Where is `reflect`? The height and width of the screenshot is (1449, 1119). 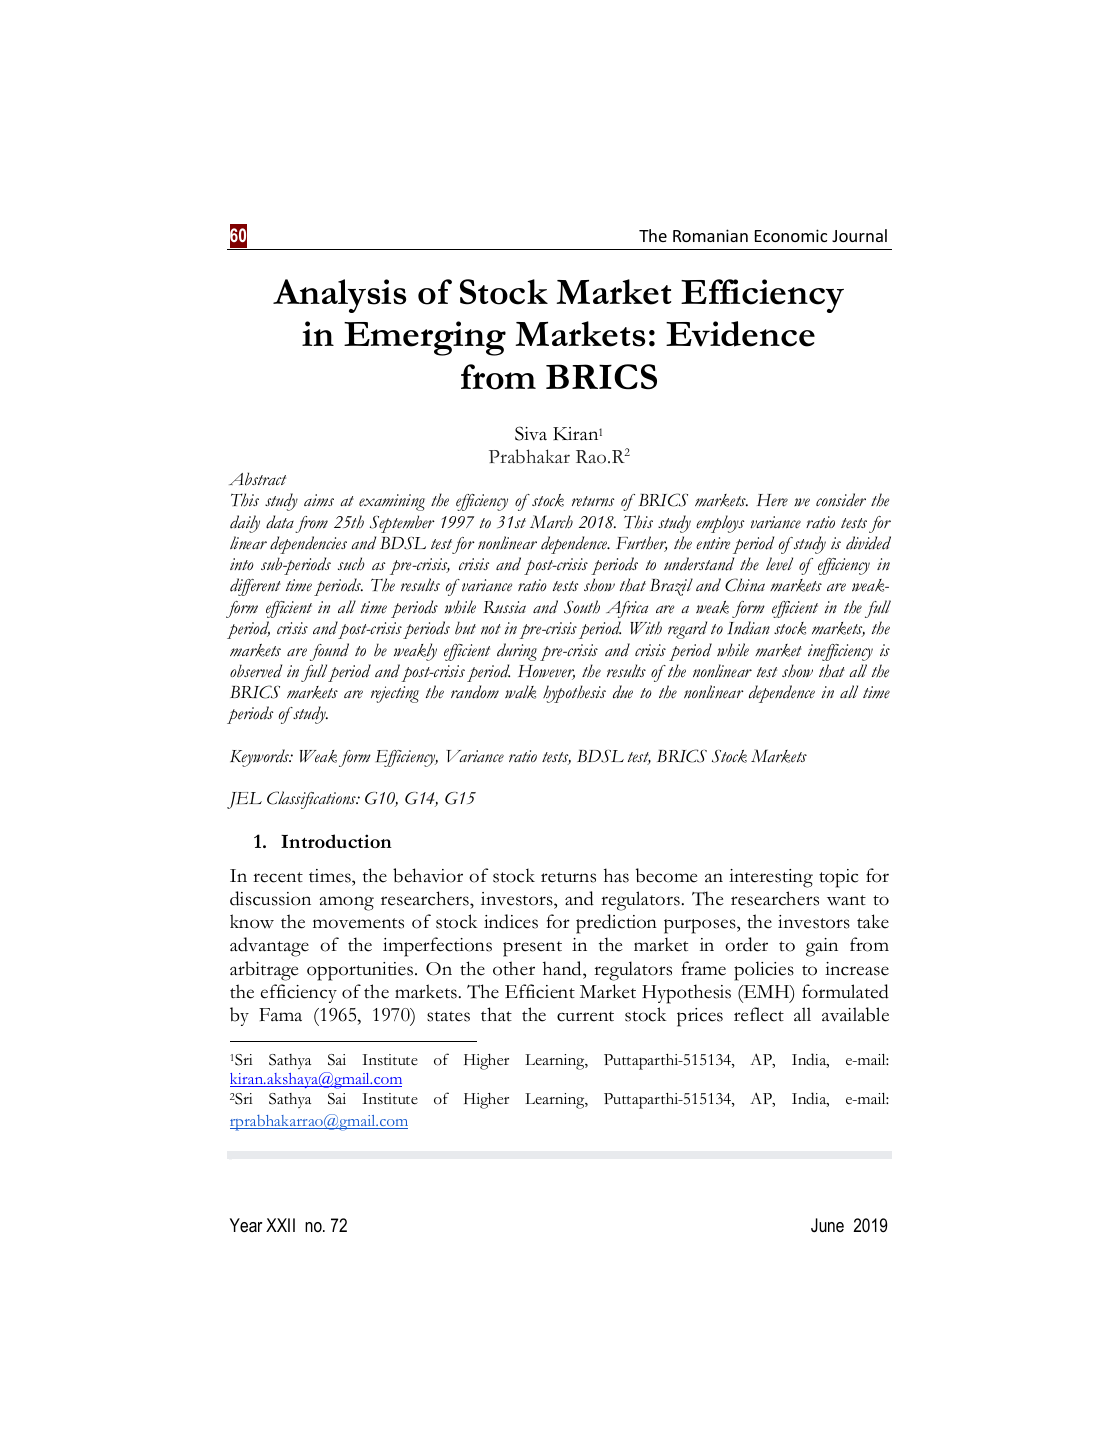 reflect is located at coordinates (759, 1014).
